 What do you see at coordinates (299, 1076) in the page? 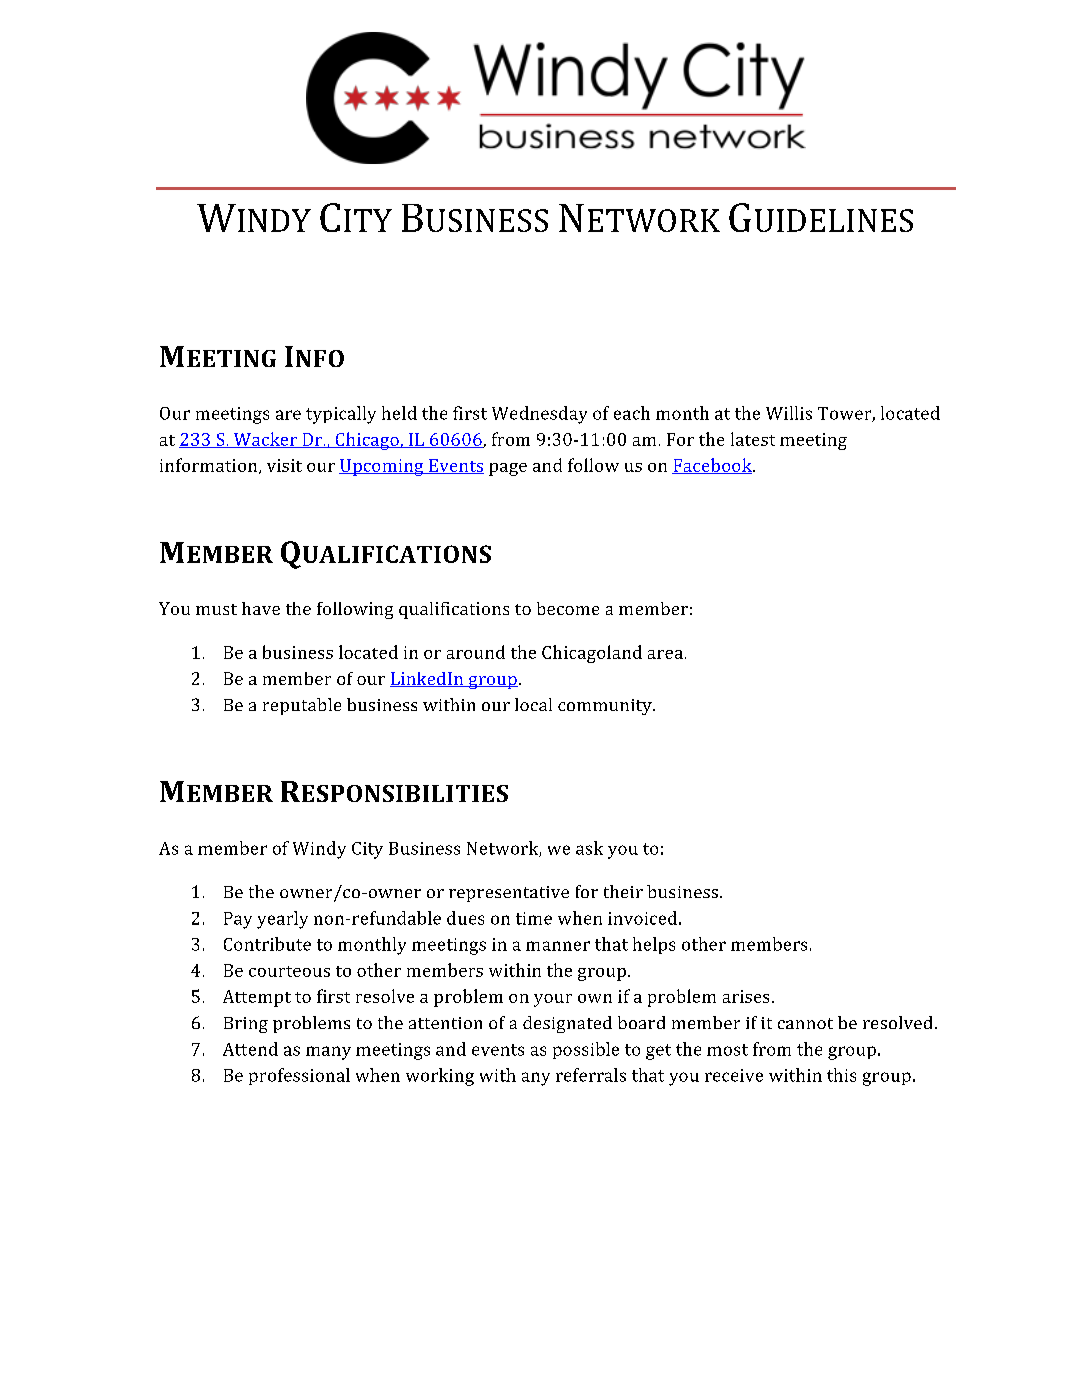
I see `professional` at bounding box center [299, 1076].
